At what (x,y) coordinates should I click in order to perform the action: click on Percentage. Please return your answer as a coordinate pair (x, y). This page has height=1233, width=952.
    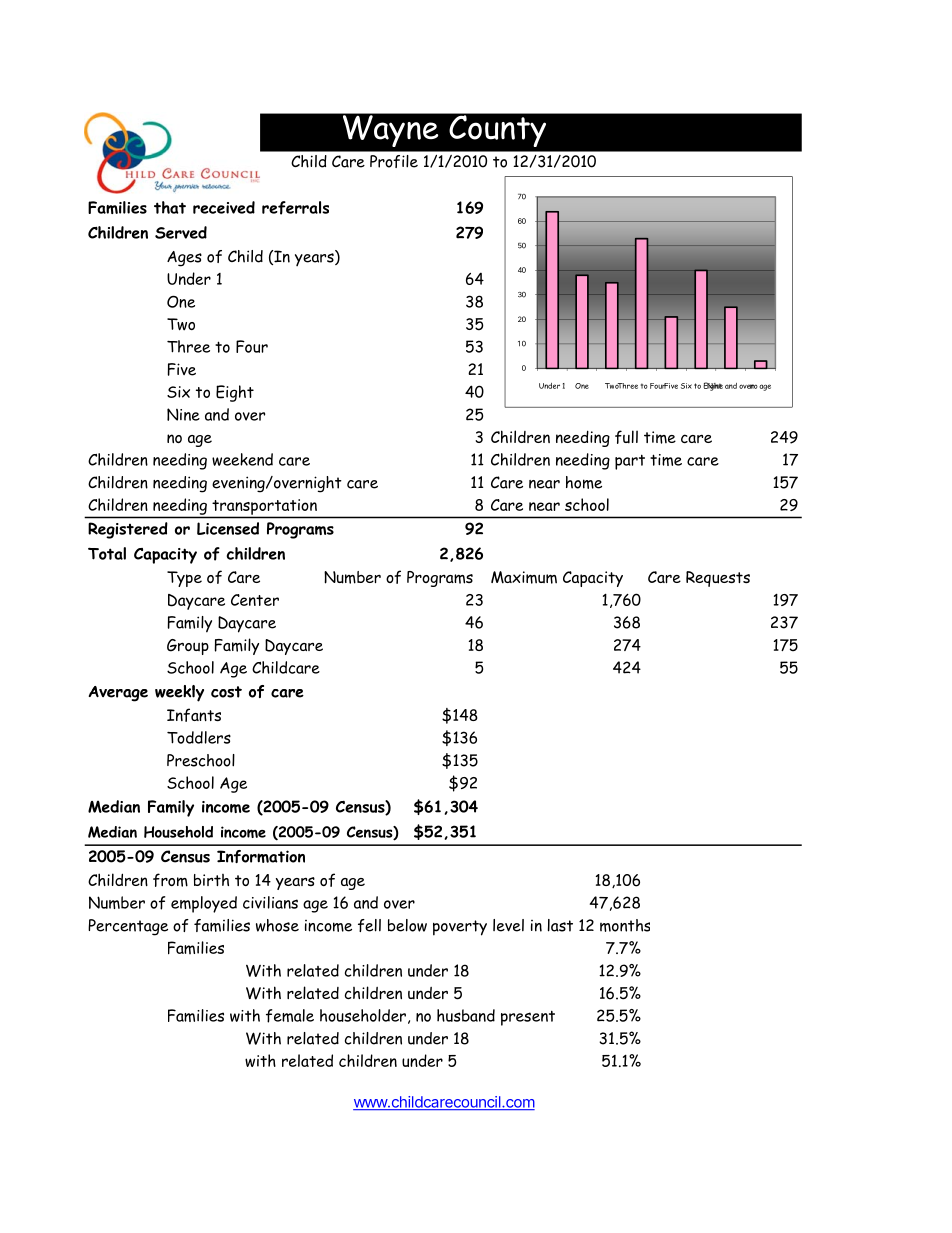
    Looking at the image, I should click on (128, 927).
